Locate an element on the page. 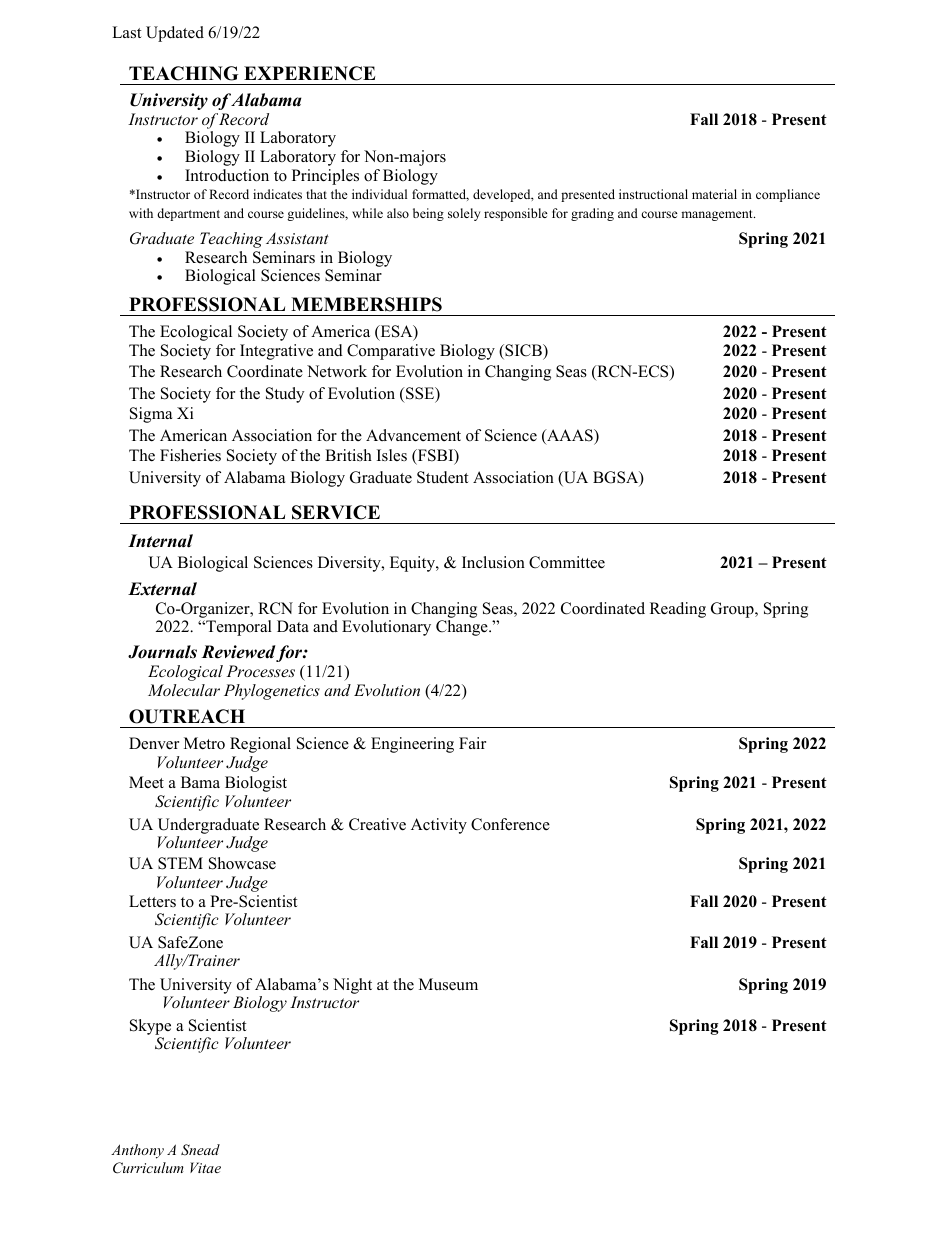 The height and width of the document is (1233, 952). Group is located at coordinates (733, 610).
